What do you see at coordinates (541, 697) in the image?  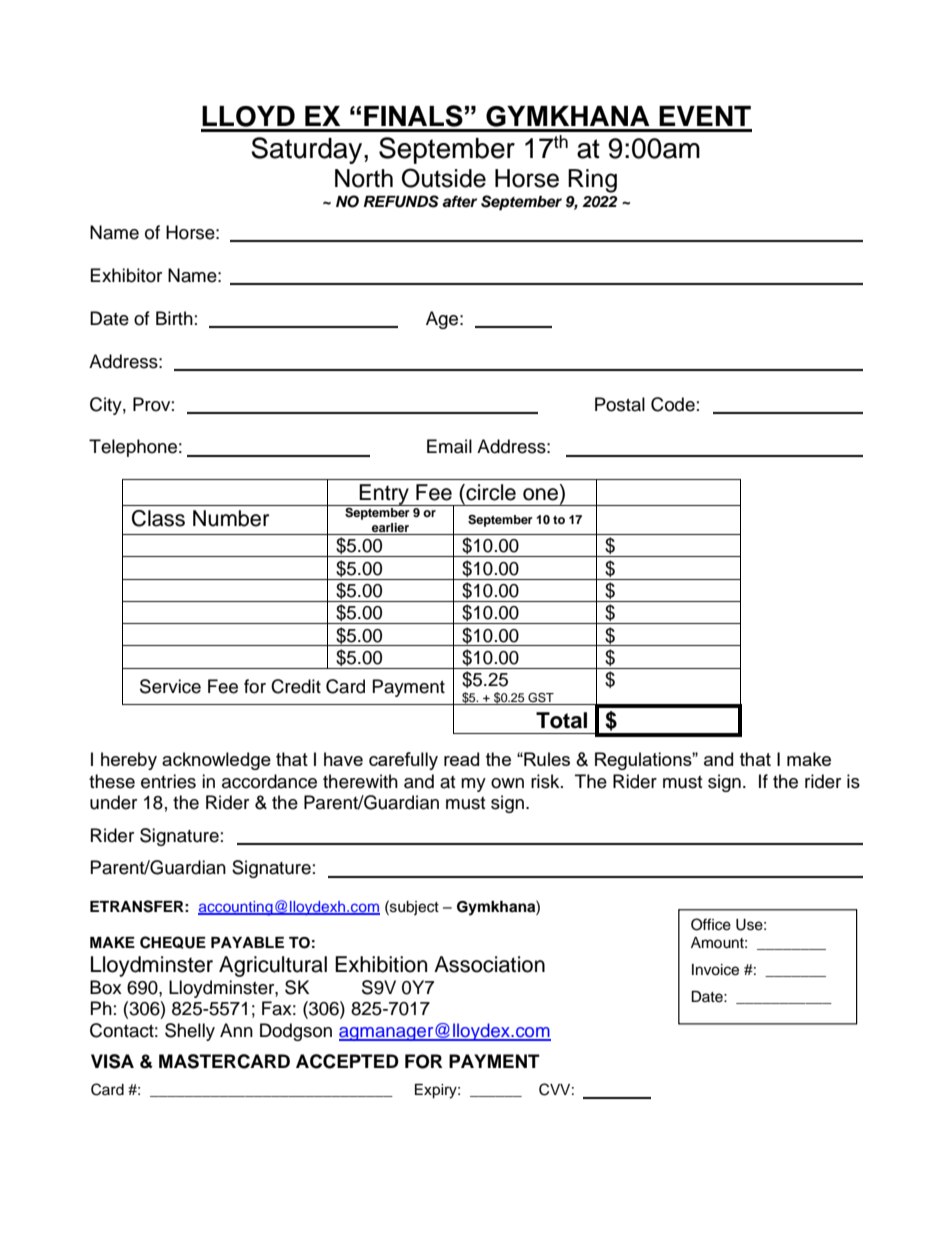 I see `GST` at bounding box center [541, 697].
